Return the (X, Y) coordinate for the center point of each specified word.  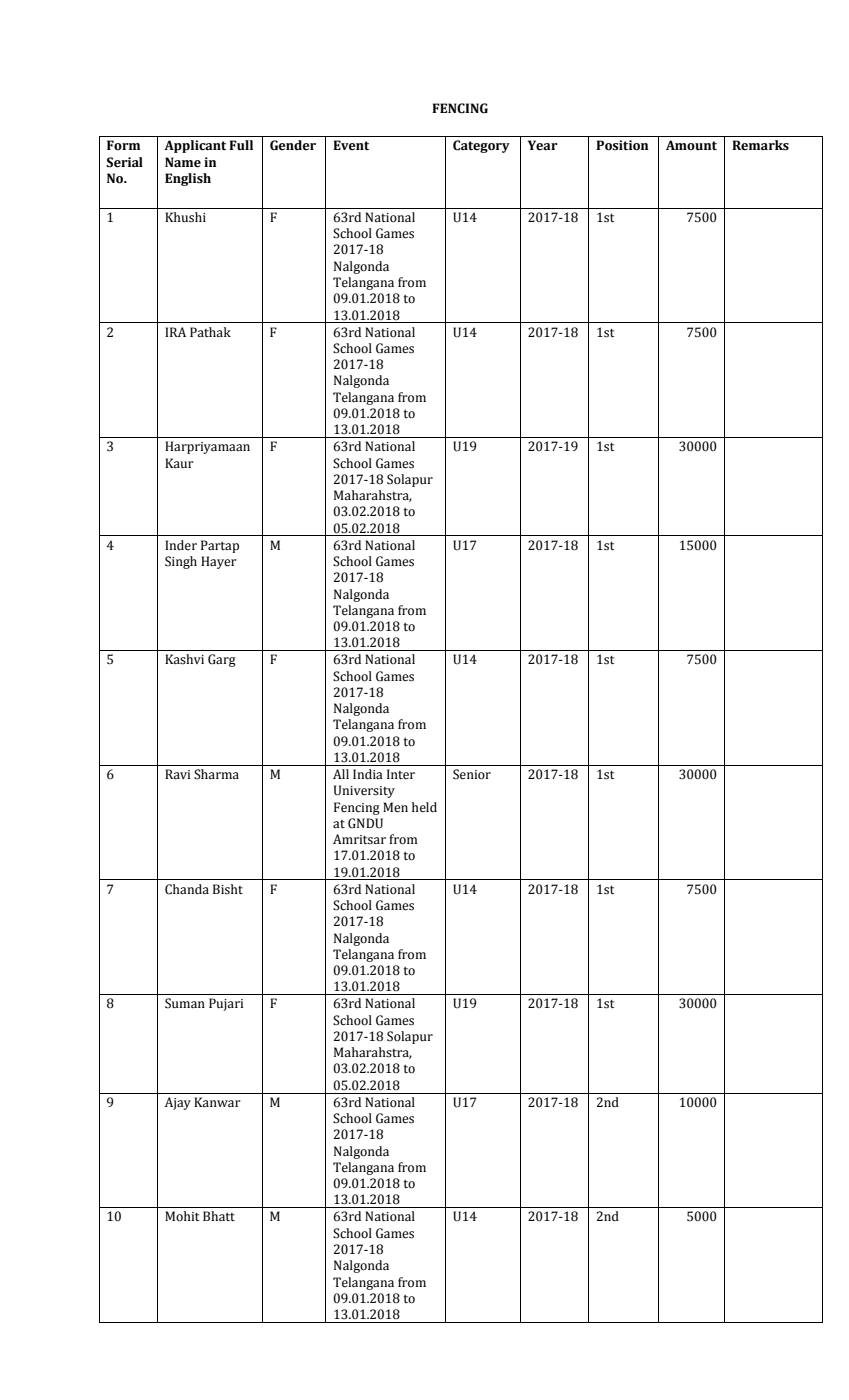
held (424, 807)
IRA (175, 332)
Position (622, 145)
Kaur (179, 463)
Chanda (187, 889)
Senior (472, 774)
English (188, 179)
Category (481, 146)
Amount (691, 145)
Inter (401, 774)
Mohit (182, 1216)
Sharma (216, 774)
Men (395, 807)
